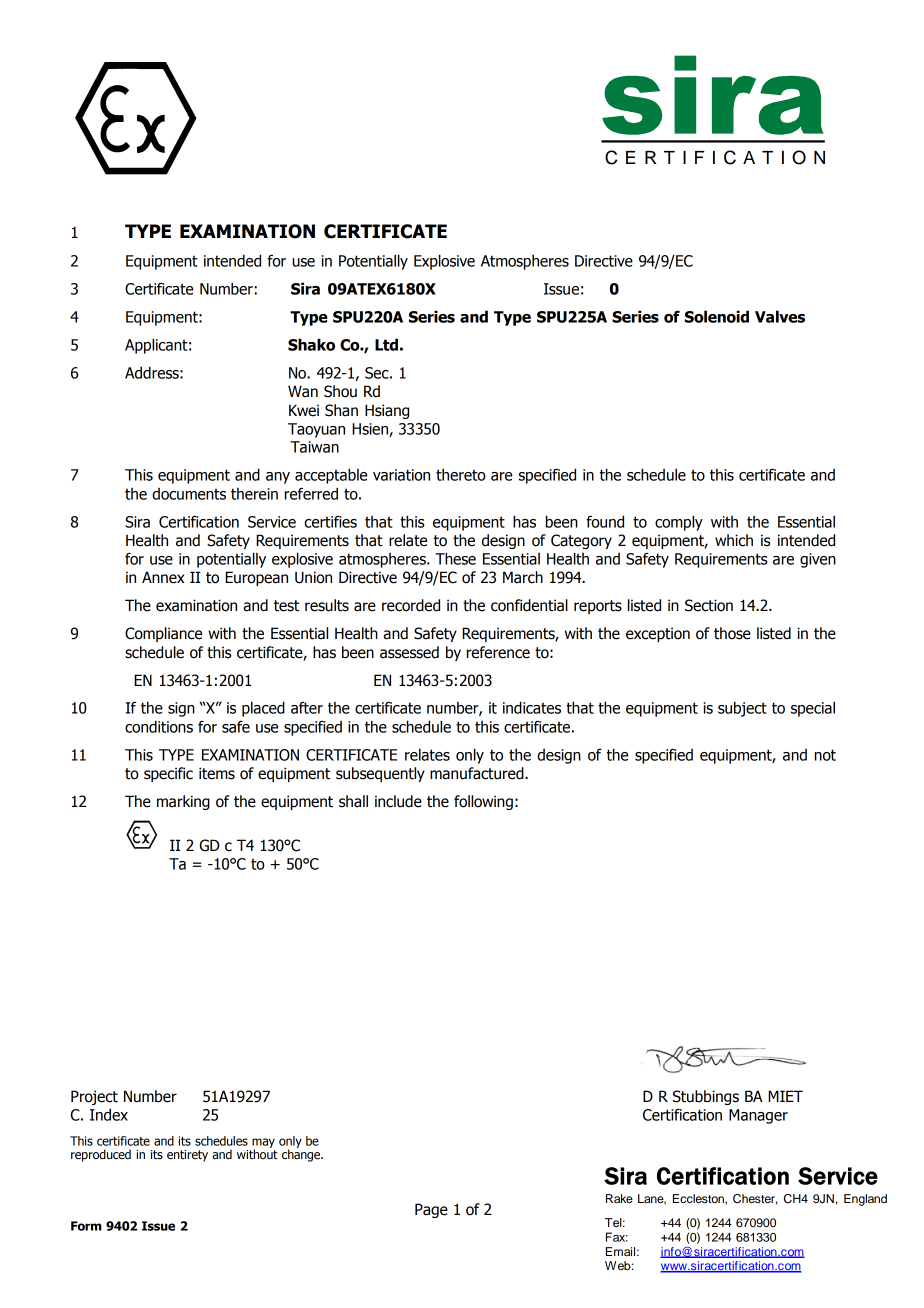 This image has width=924, height=1308. Describe the element at coordinates (187, 1156) in the image. I see `entirety` at that location.
